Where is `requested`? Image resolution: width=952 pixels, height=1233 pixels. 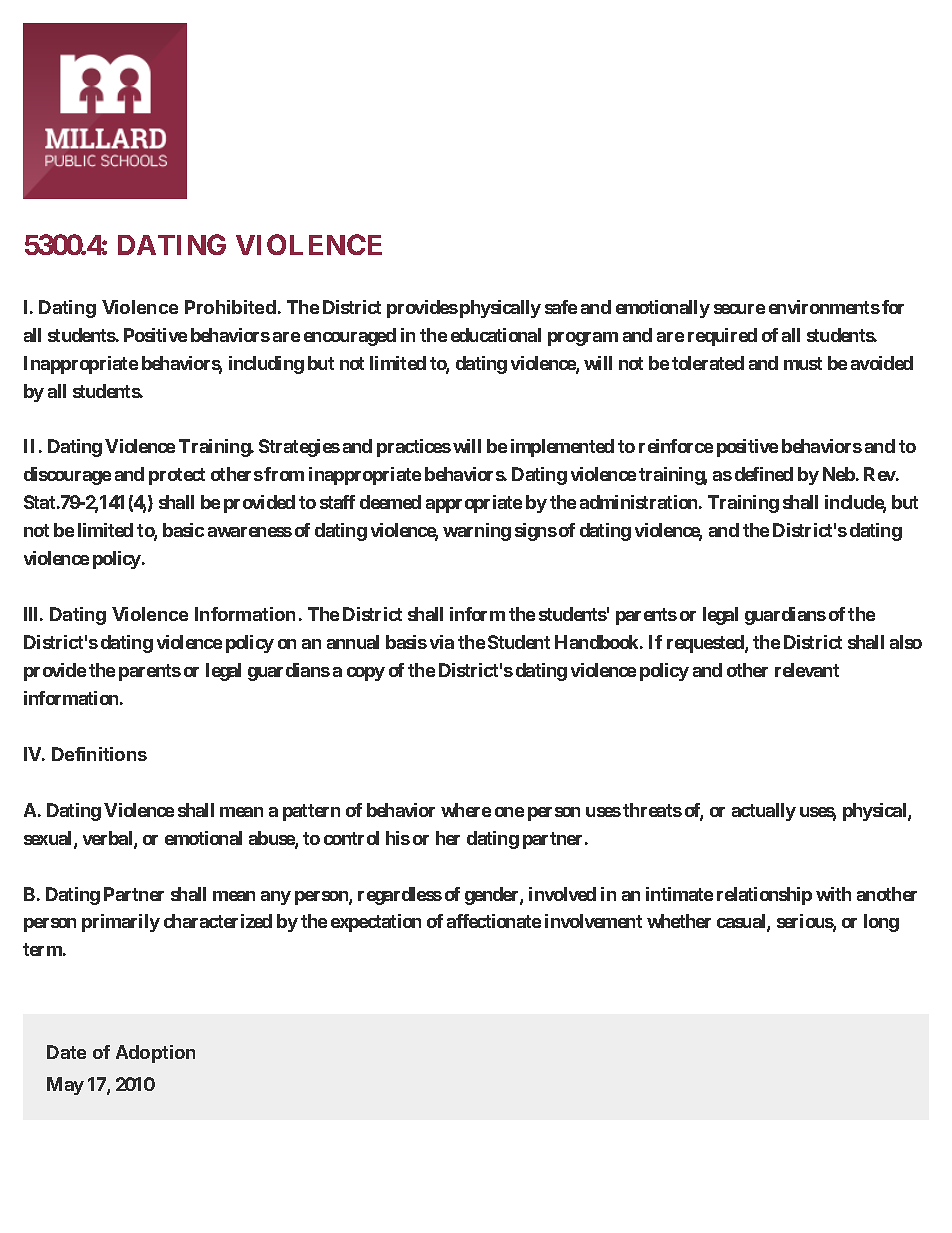
requested is located at coordinates (706, 644).
